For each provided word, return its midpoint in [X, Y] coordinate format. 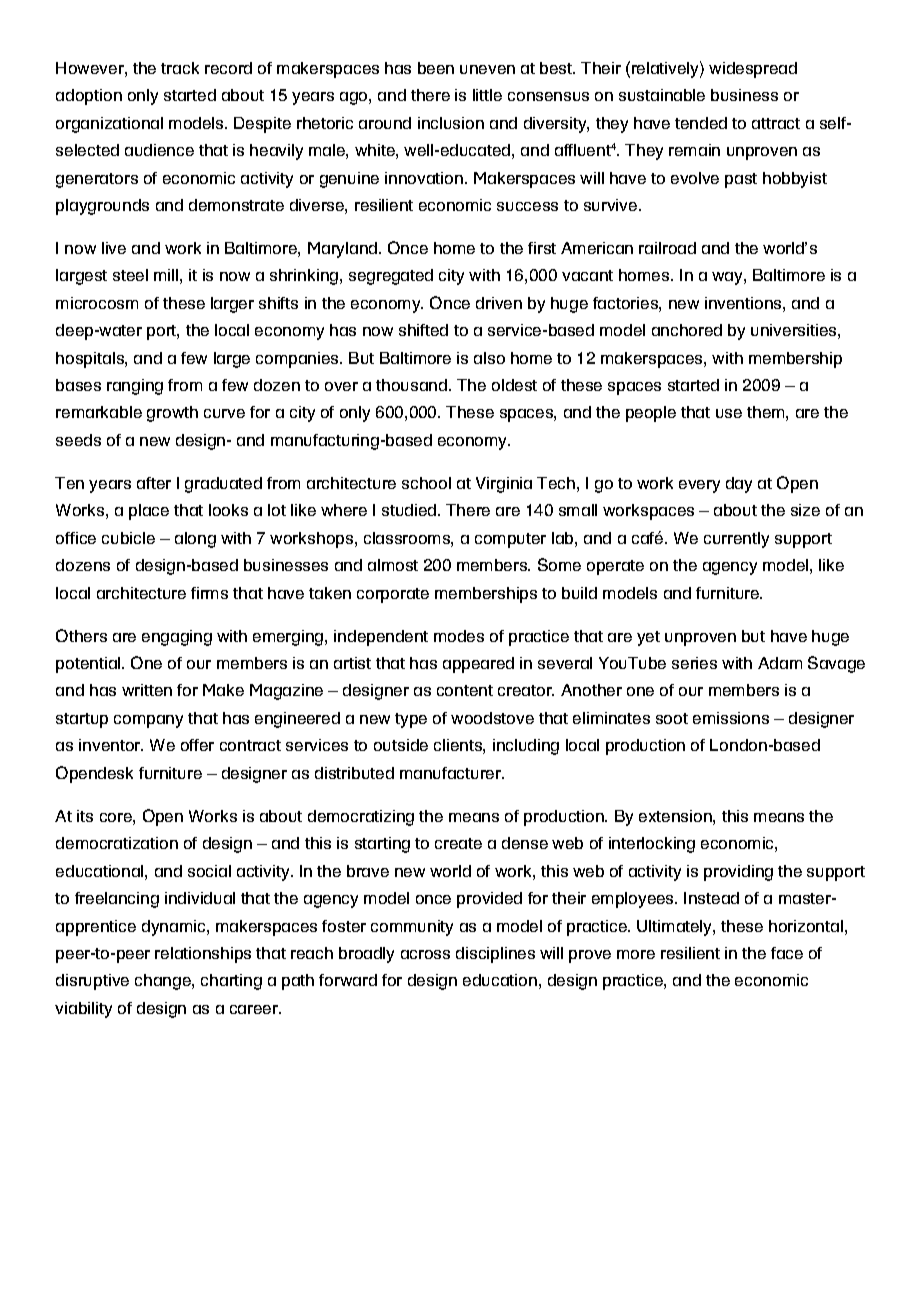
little [487, 95]
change [164, 982]
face [787, 953]
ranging [135, 387]
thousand [411, 385]
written [147, 690]
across [425, 954]
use [729, 413]
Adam [780, 663]
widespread [753, 70]
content [465, 690]
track [180, 68]
